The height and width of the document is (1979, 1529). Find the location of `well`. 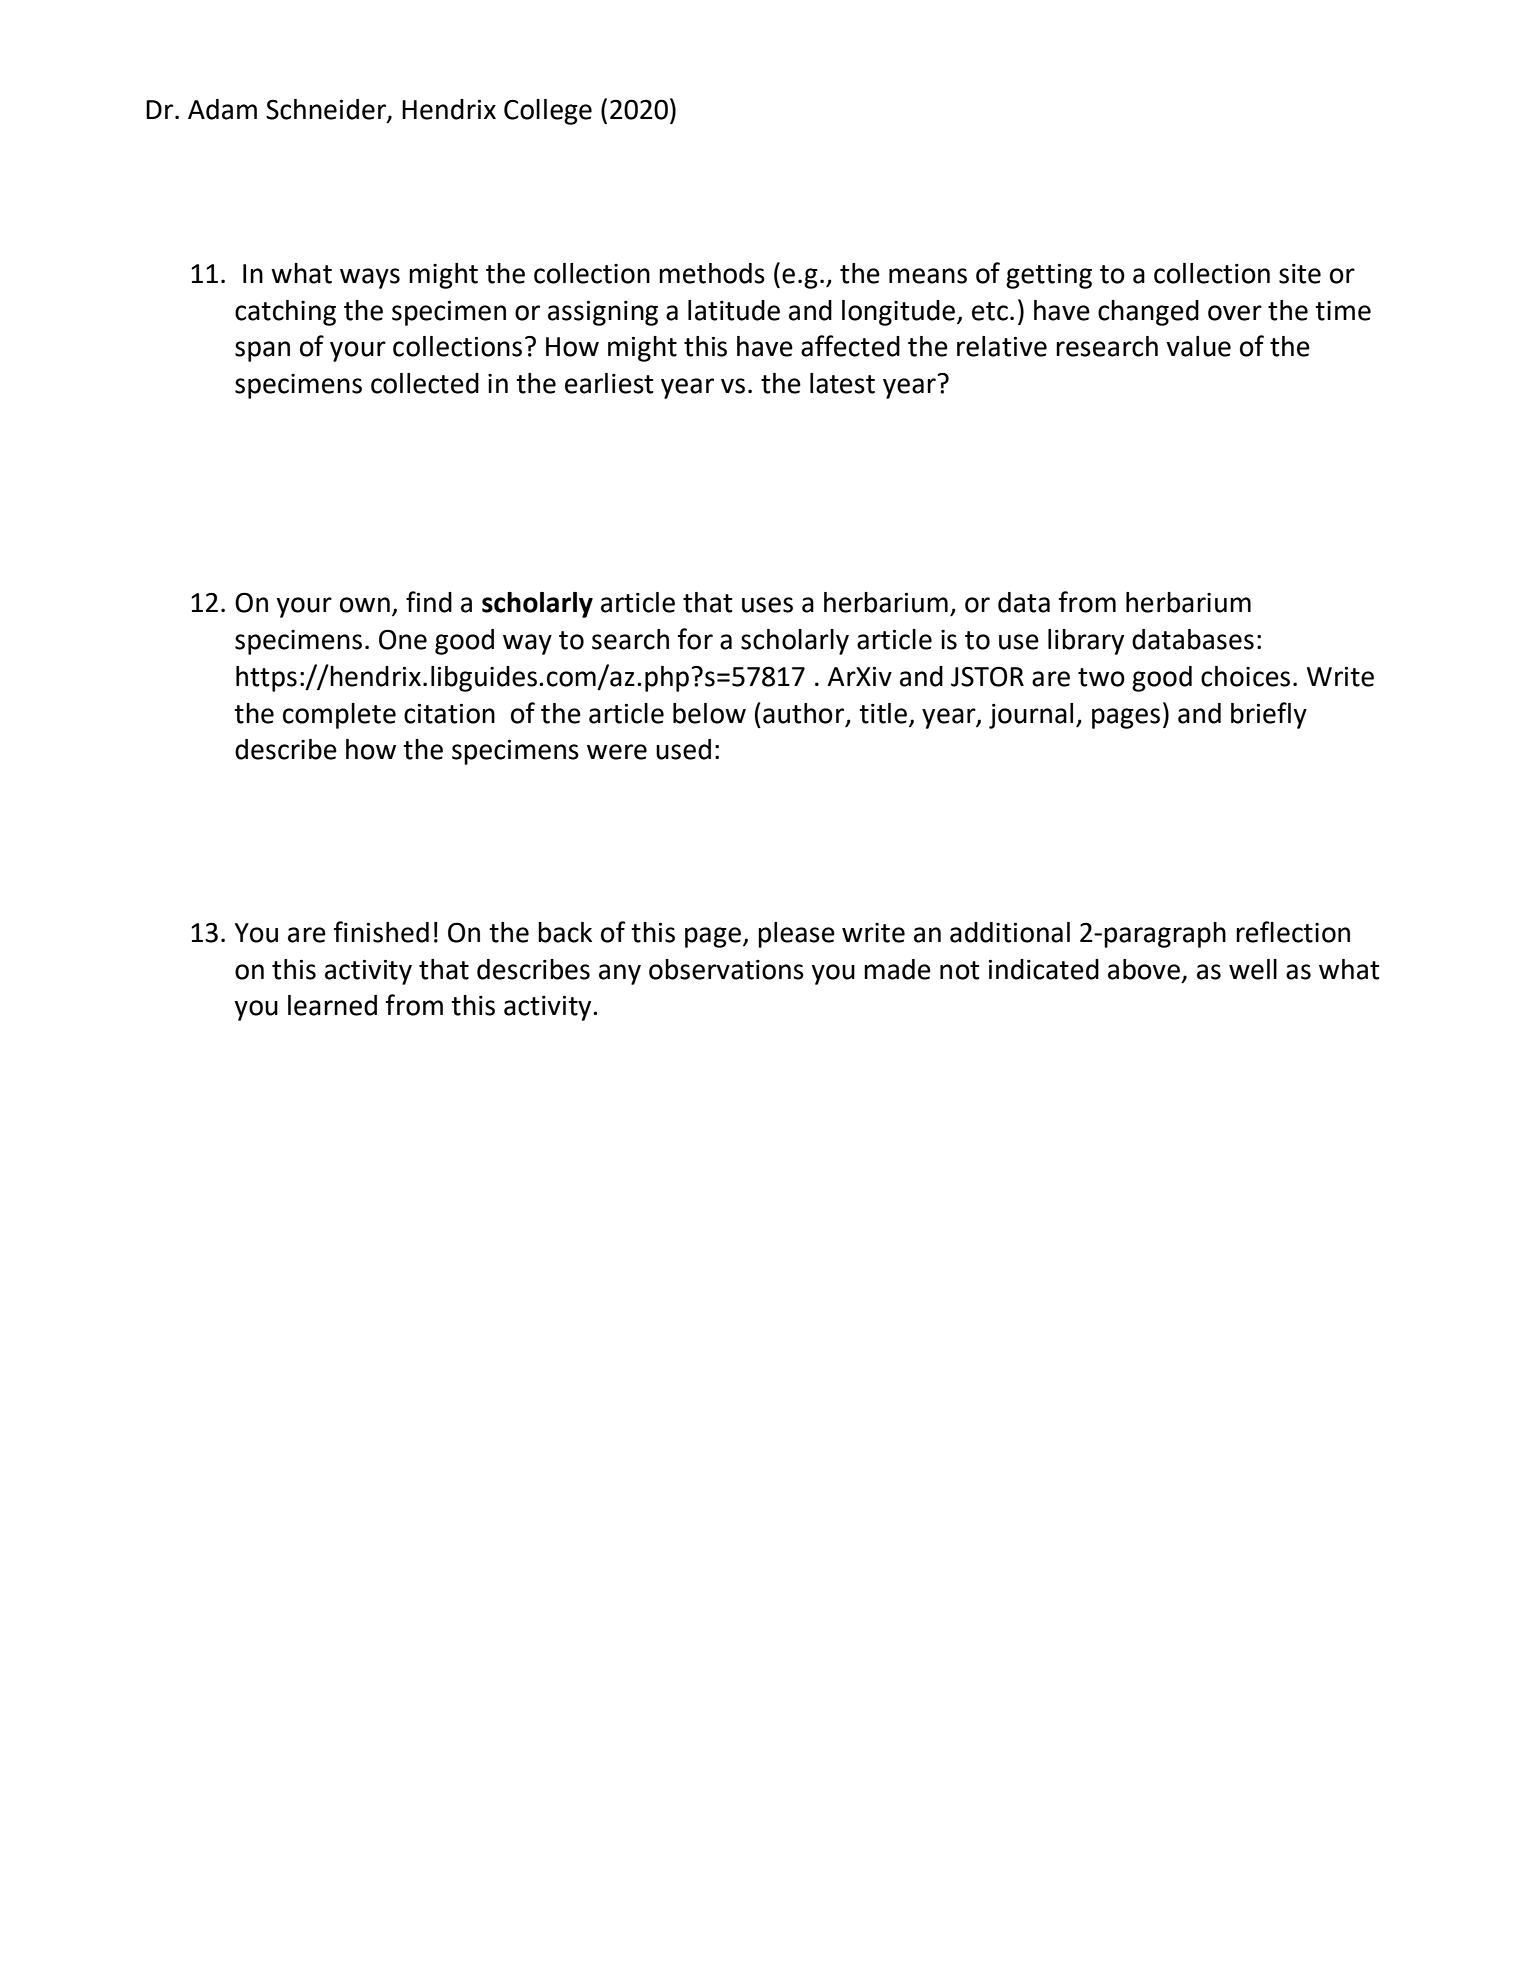

well is located at coordinates (1253, 969).
